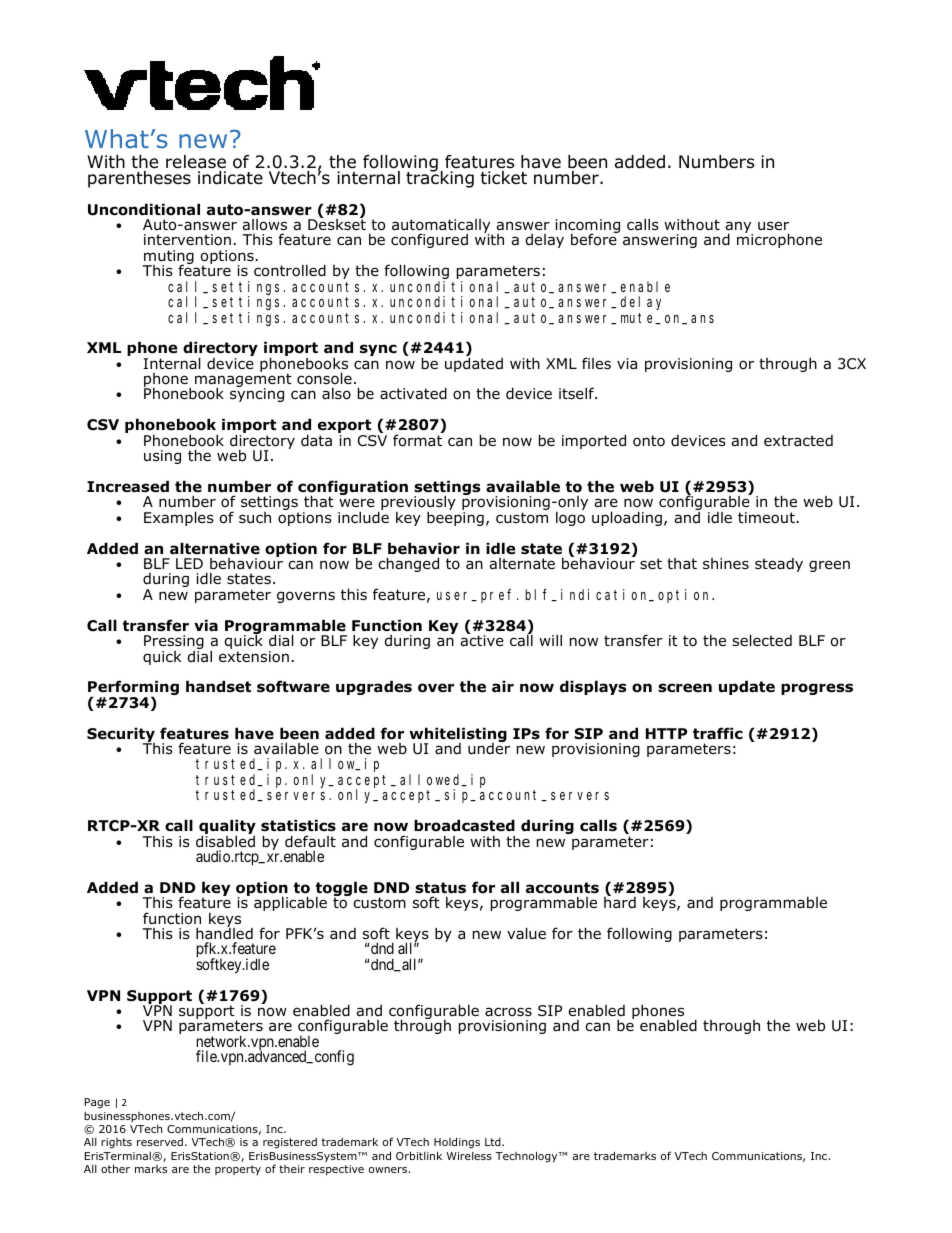 This image has height=1233, width=952. Describe the element at coordinates (718, 733) in the image. I see `traffic` at that location.
